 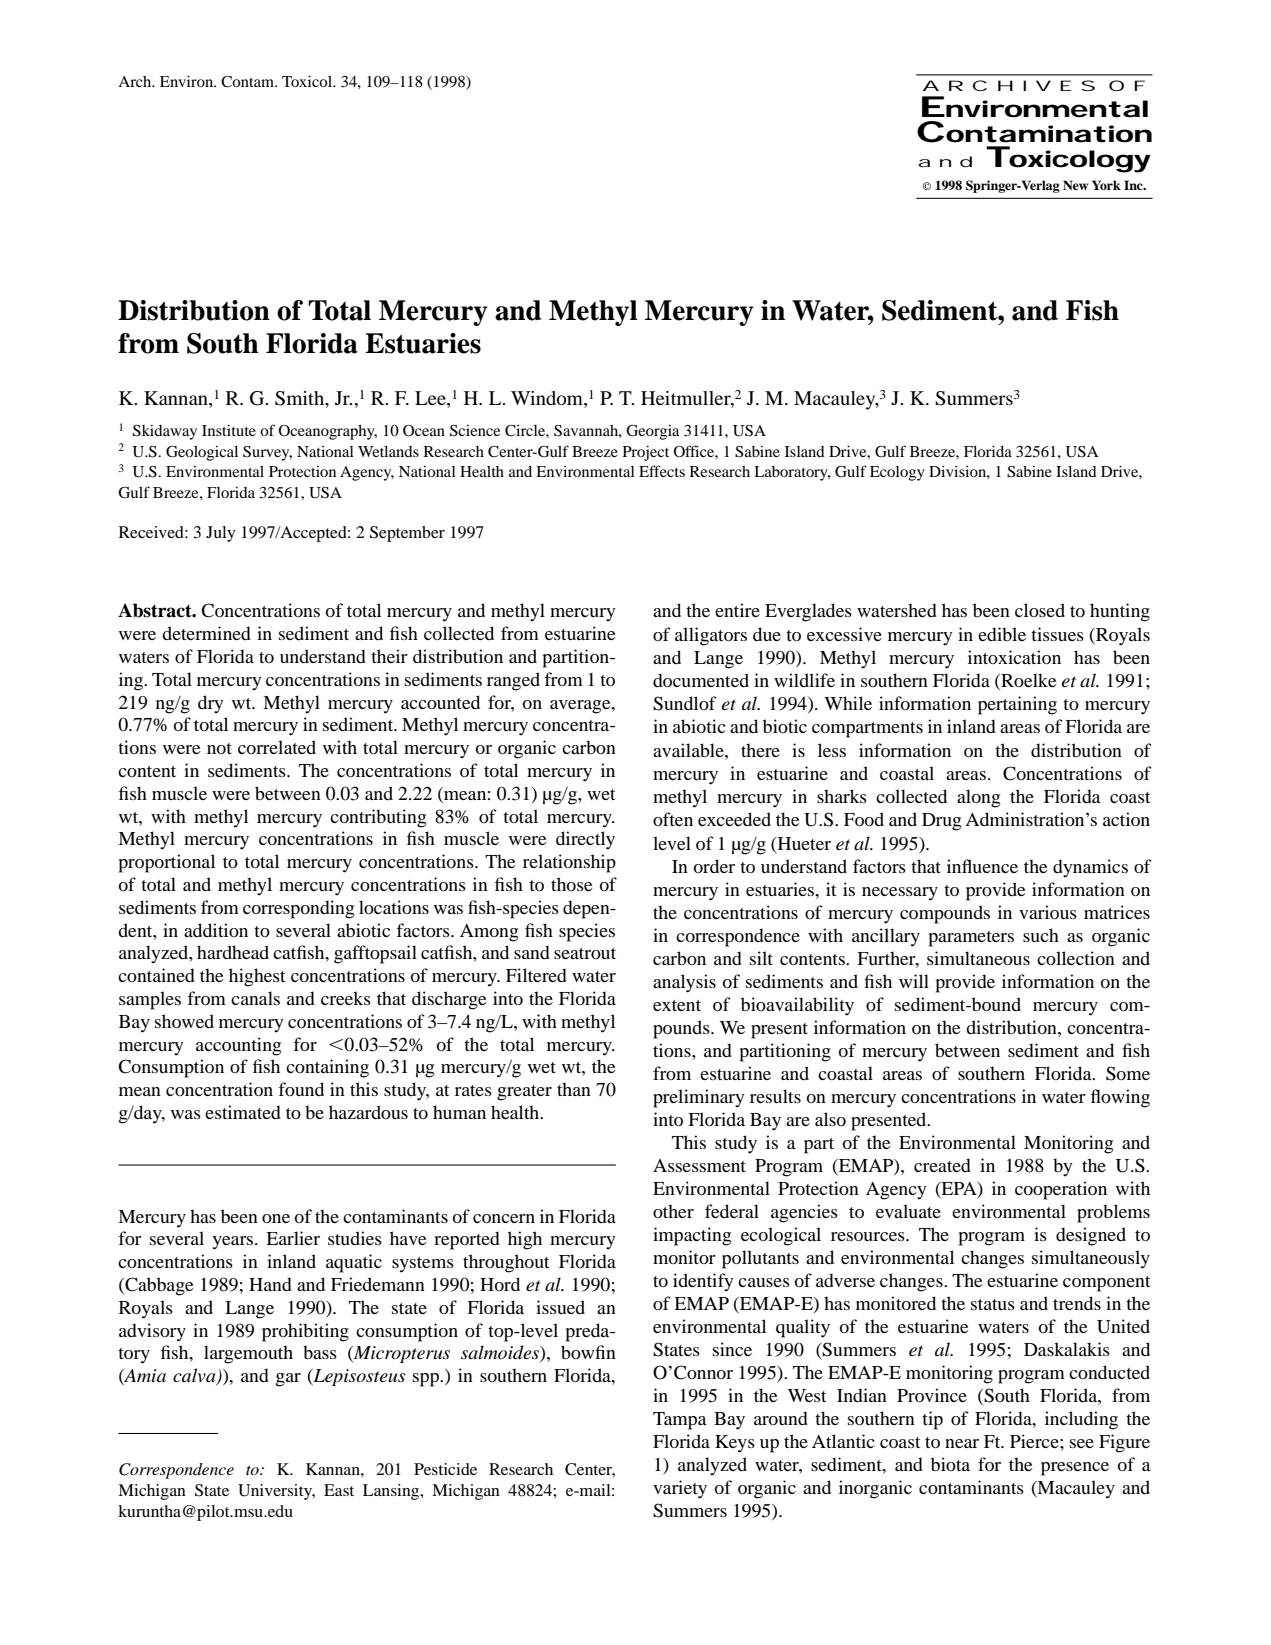 I want to click on proportional, so click(x=167, y=863).
